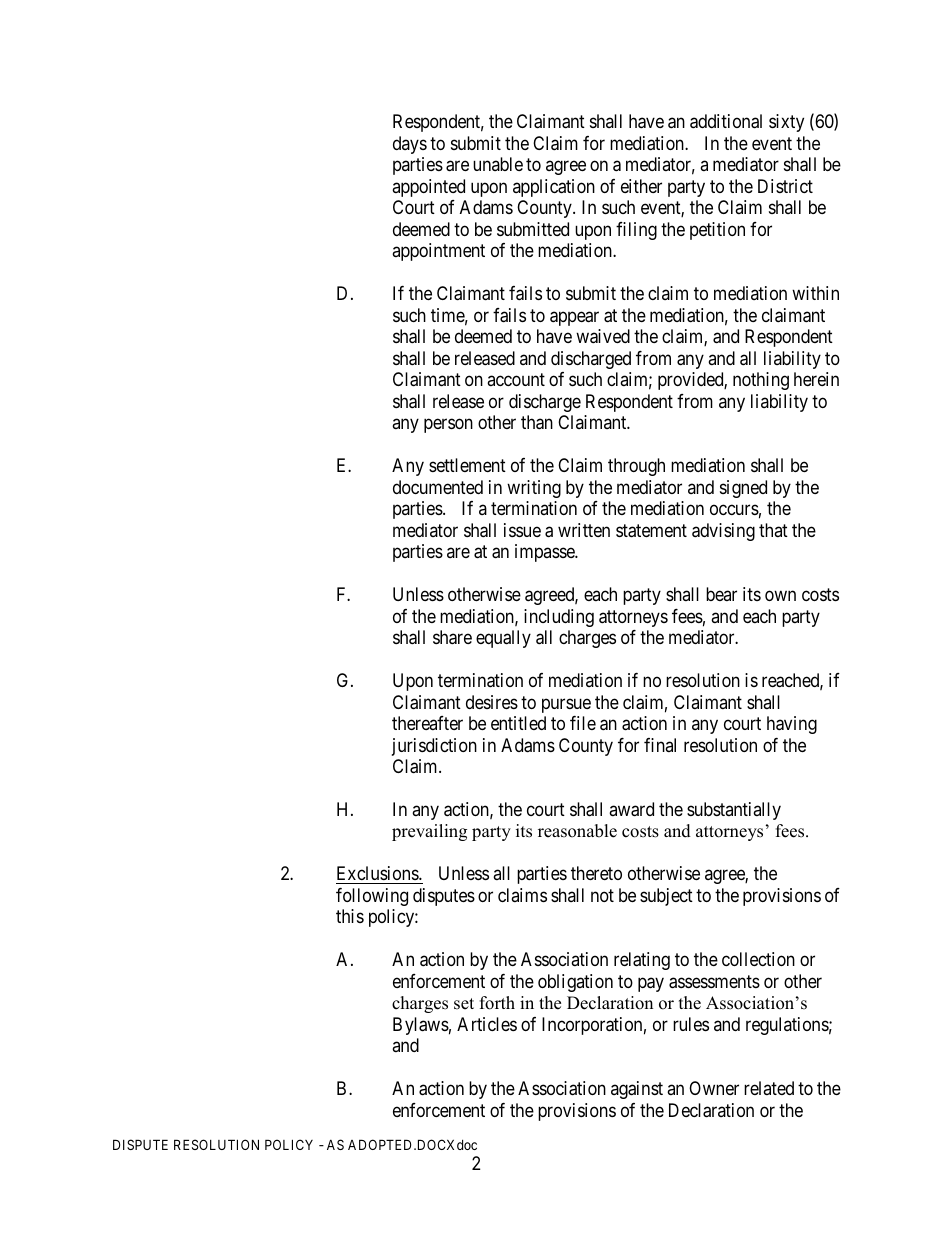 The width and height of the screenshot is (952, 1233). What do you see at coordinates (637, 1090) in the screenshot?
I see `against` at bounding box center [637, 1090].
